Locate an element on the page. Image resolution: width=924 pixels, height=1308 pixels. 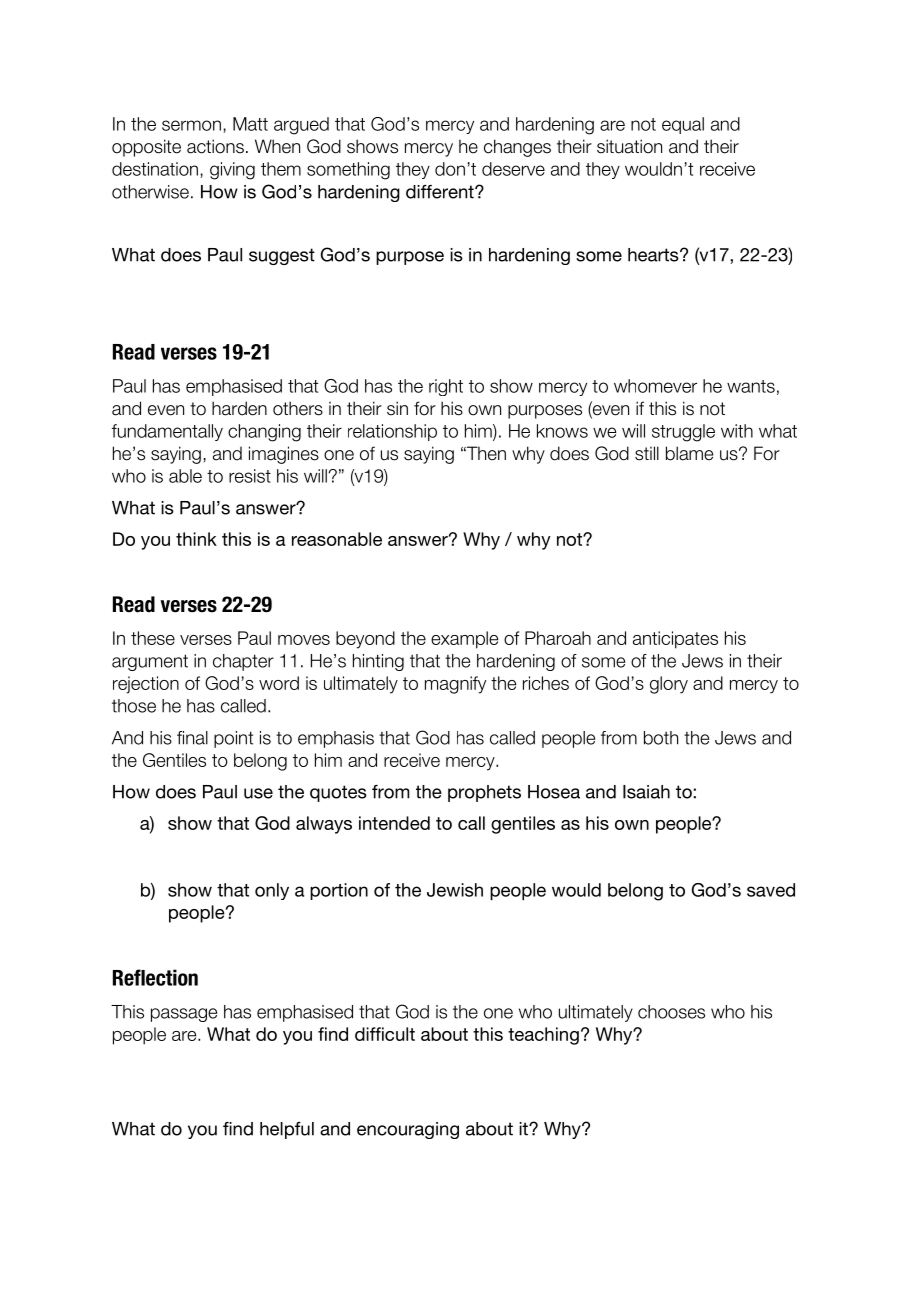
use is located at coordinates (258, 793).
